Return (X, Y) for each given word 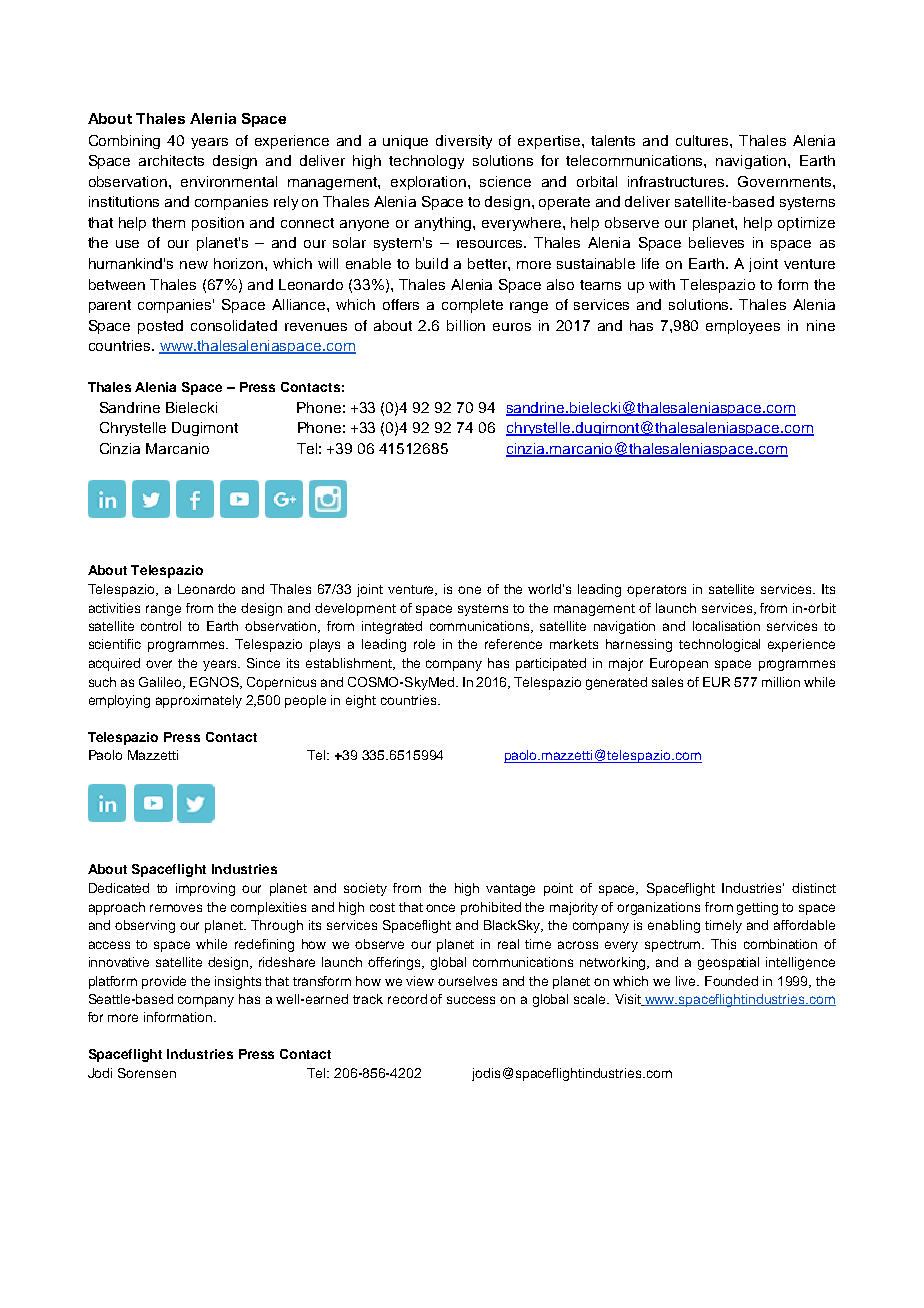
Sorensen (147, 1073)
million (781, 682)
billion (466, 325)
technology (426, 162)
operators (656, 591)
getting (757, 908)
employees (743, 327)
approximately (199, 701)
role (424, 644)
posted (160, 327)
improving (205, 889)
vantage (510, 890)
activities (114, 608)
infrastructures (677, 181)
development (355, 609)
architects (171, 160)
